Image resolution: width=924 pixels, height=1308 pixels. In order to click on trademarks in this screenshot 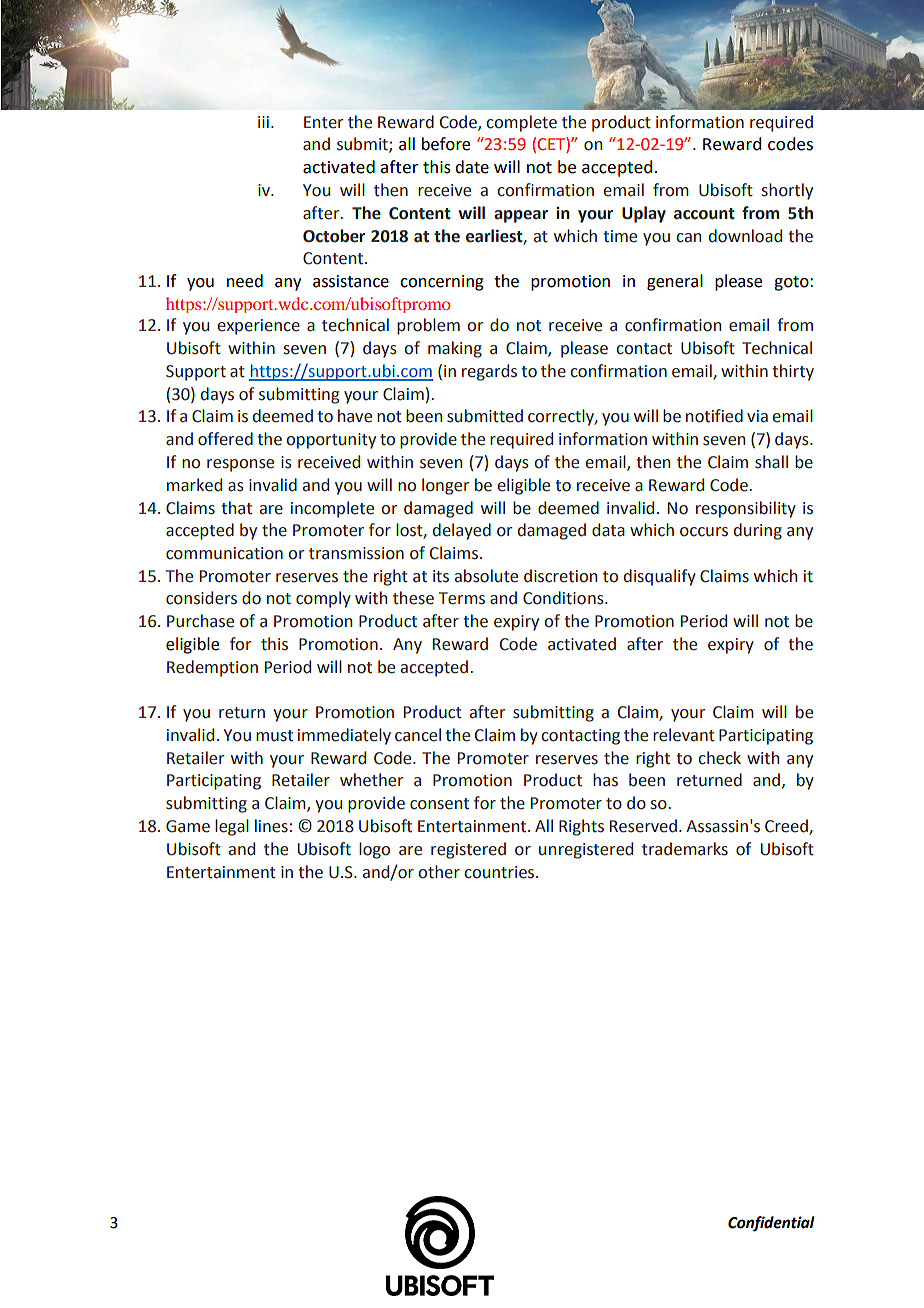, I will do `click(685, 849)`.
